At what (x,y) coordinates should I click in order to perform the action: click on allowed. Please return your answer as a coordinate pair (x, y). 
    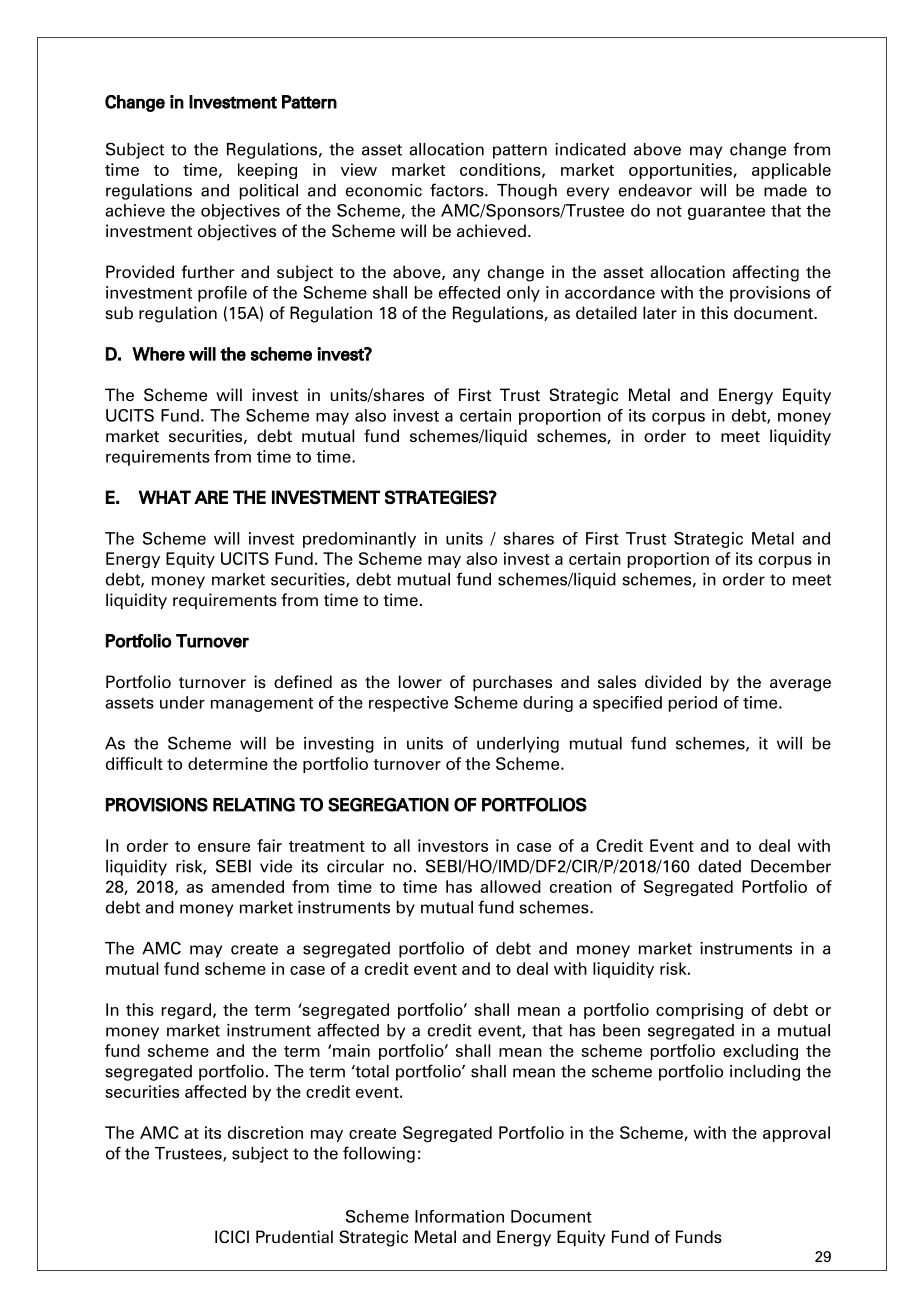
    Looking at the image, I should click on (510, 886).
